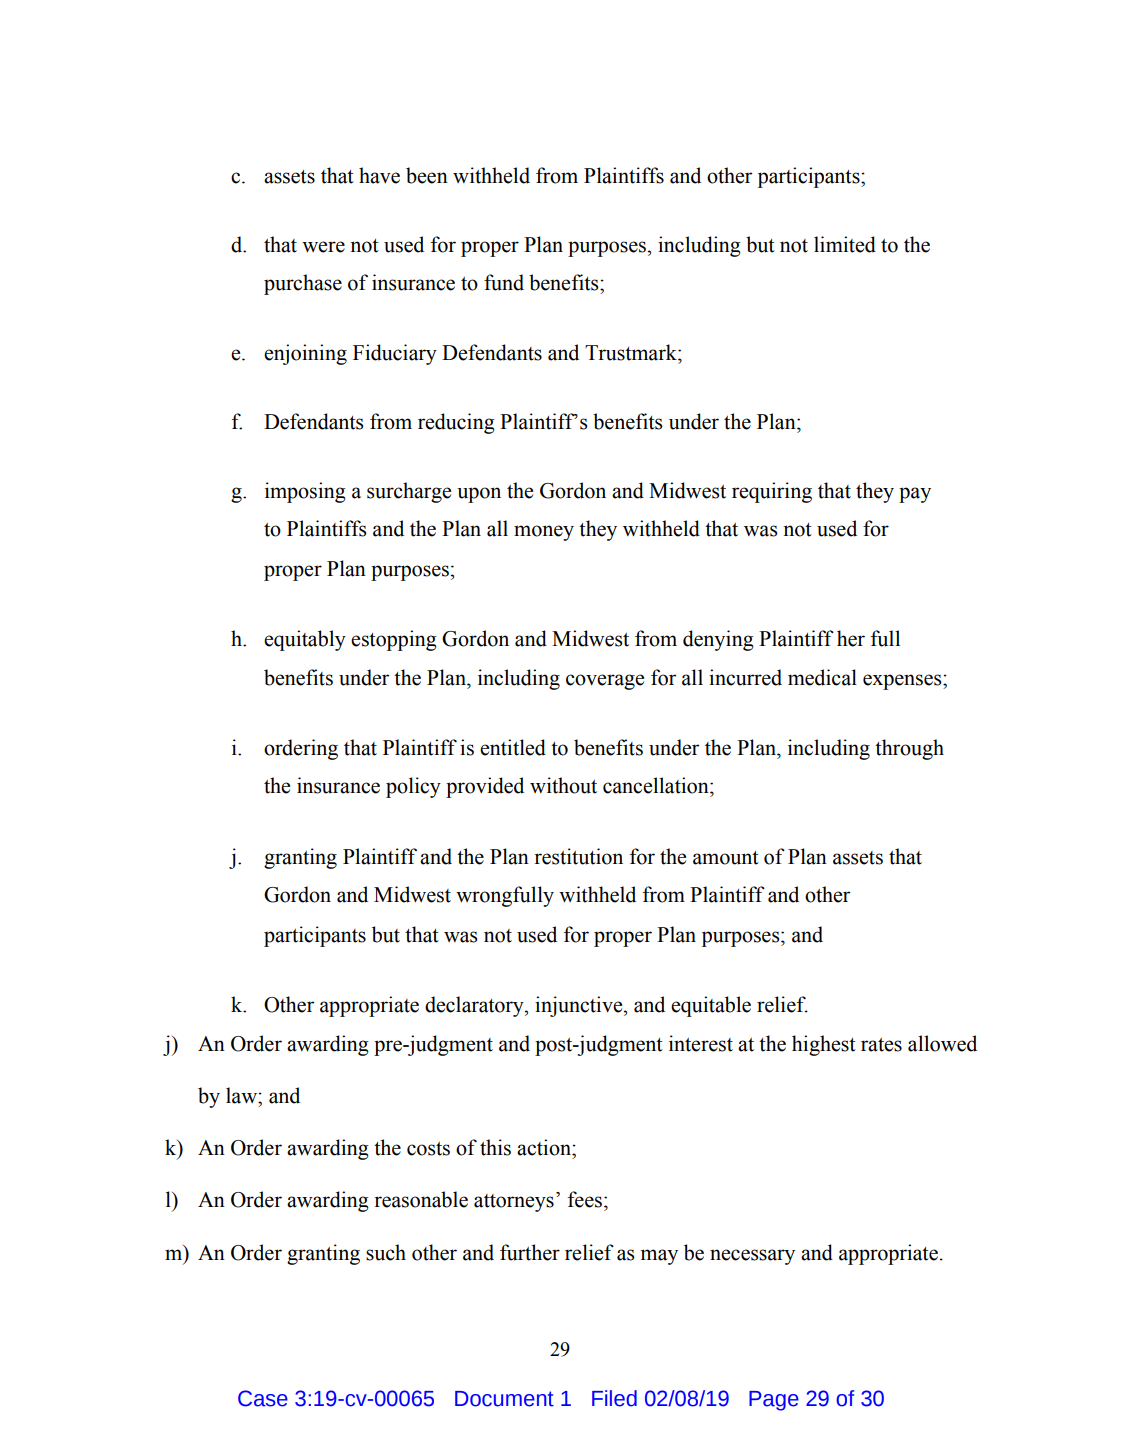  I want to click on limited, so click(845, 244).
